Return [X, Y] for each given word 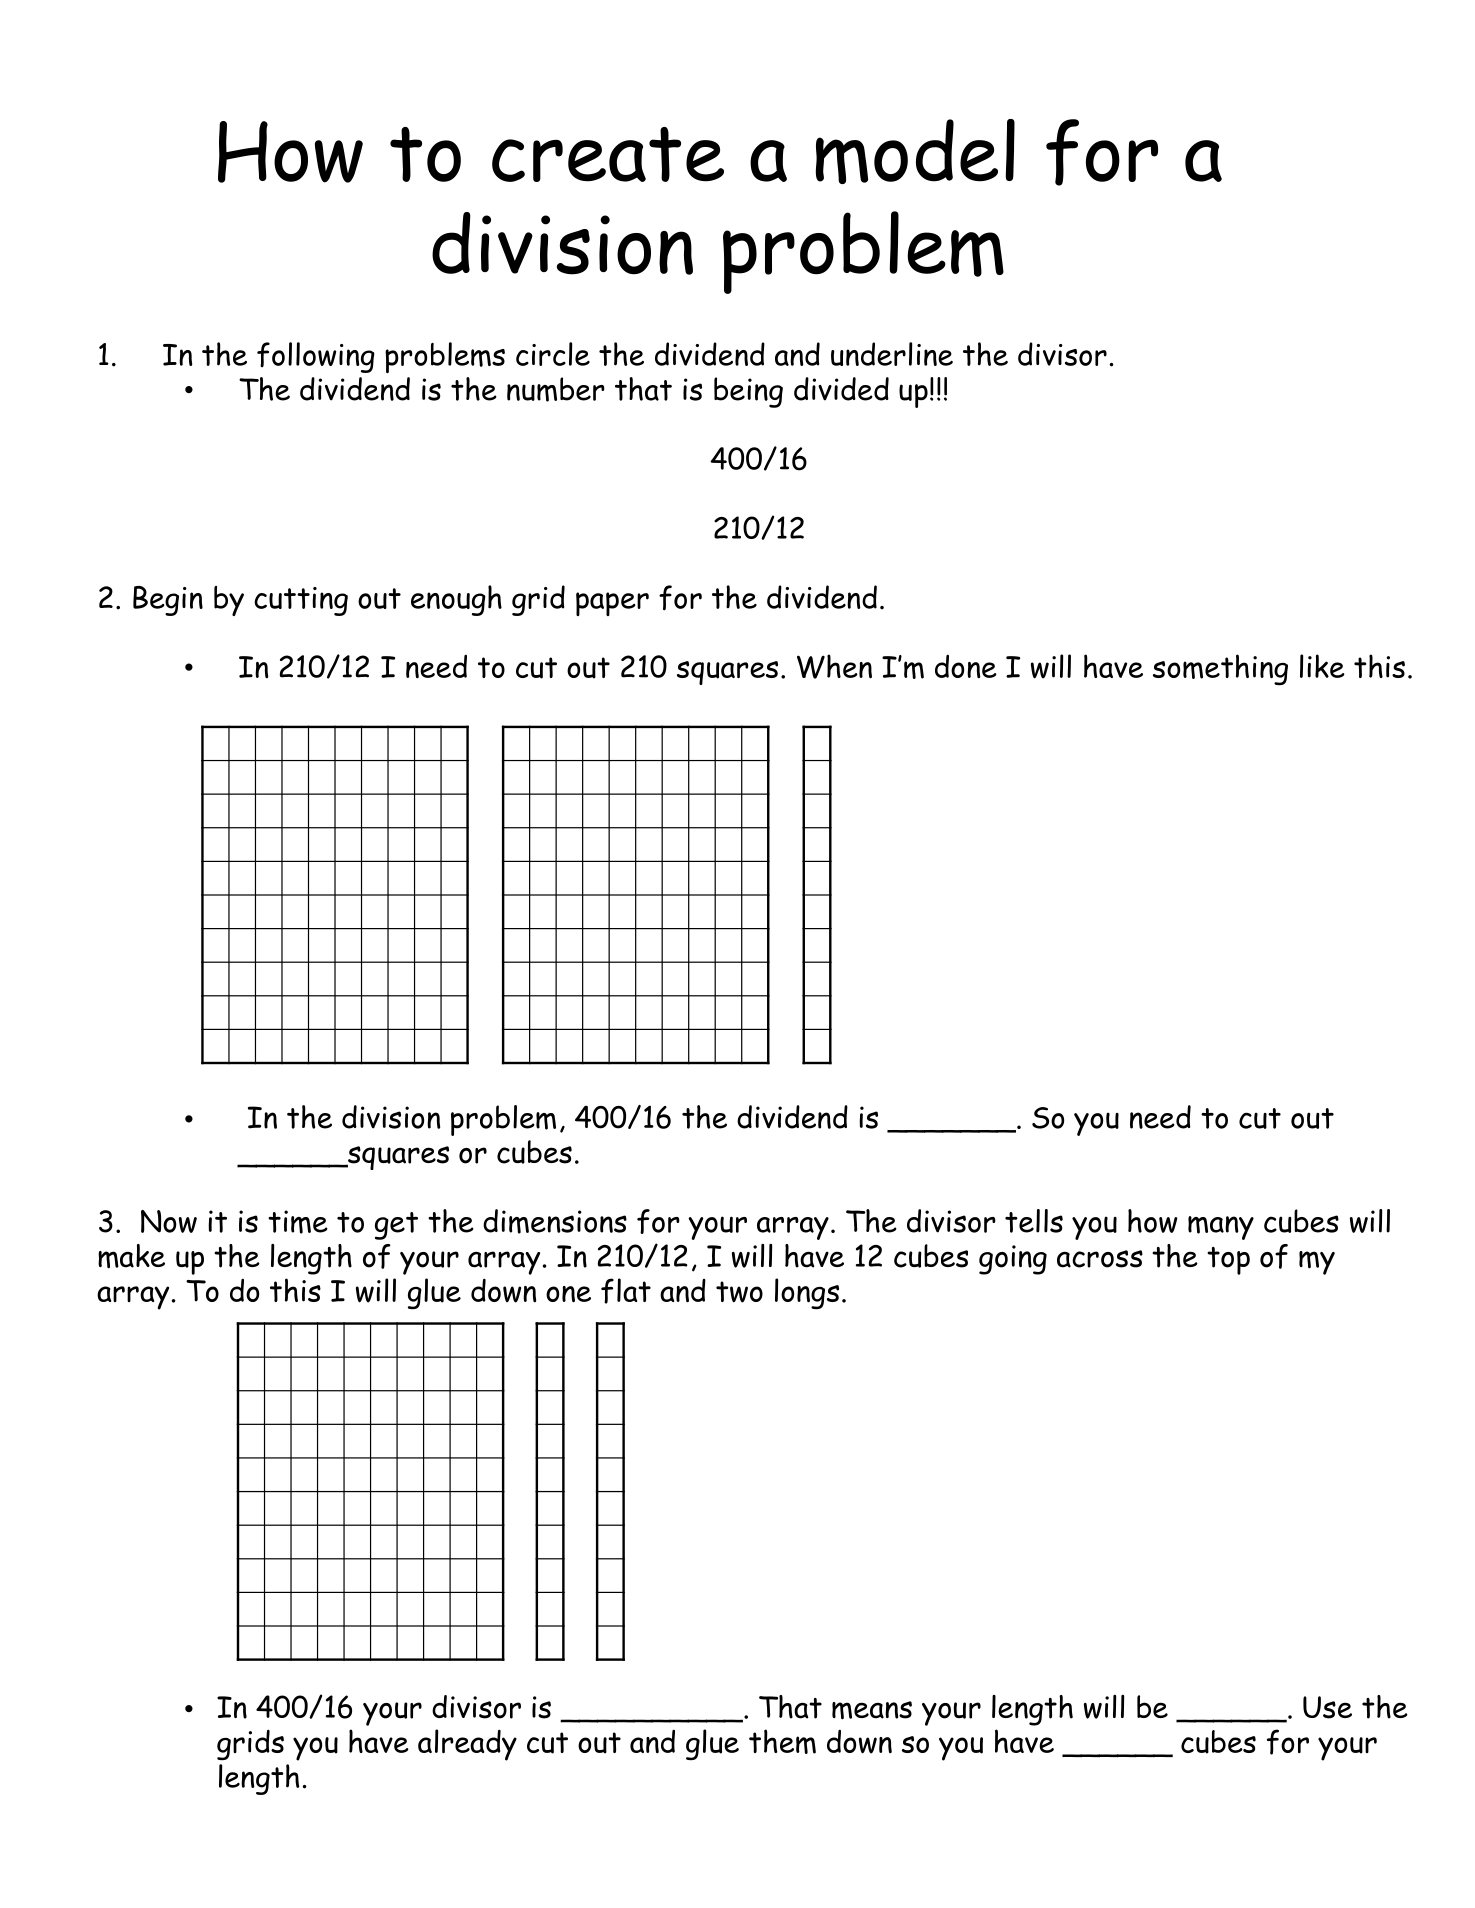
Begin [168, 601]
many [1221, 1228]
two [739, 1292]
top [1228, 1261]
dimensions [555, 1221]
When [834, 666]
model [915, 151]
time [298, 1222]
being [748, 392]
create [608, 154]
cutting [301, 601]
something [1220, 670]
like [1322, 666]
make [131, 1256]
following [316, 357]
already [467, 1745]
